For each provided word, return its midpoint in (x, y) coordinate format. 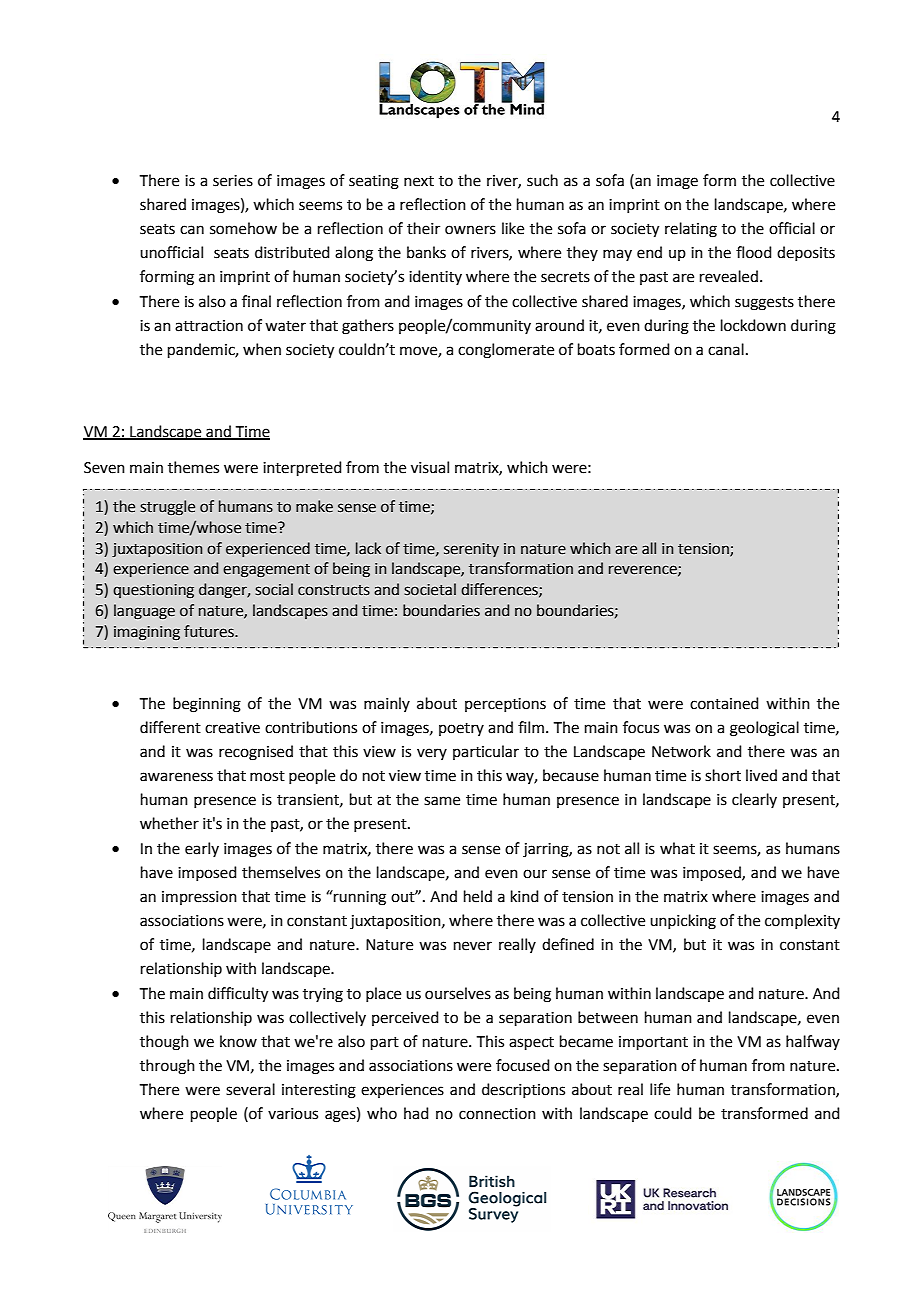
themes (193, 467)
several (250, 1089)
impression (199, 898)
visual (430, 467)
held (478, 896)
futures (210, 631)
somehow (243, 228)
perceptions (505, 705)
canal (726, 349)
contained (724, 703)
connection (497, 1114)
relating (691, 230)
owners (470, 230)
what (677, 848)
